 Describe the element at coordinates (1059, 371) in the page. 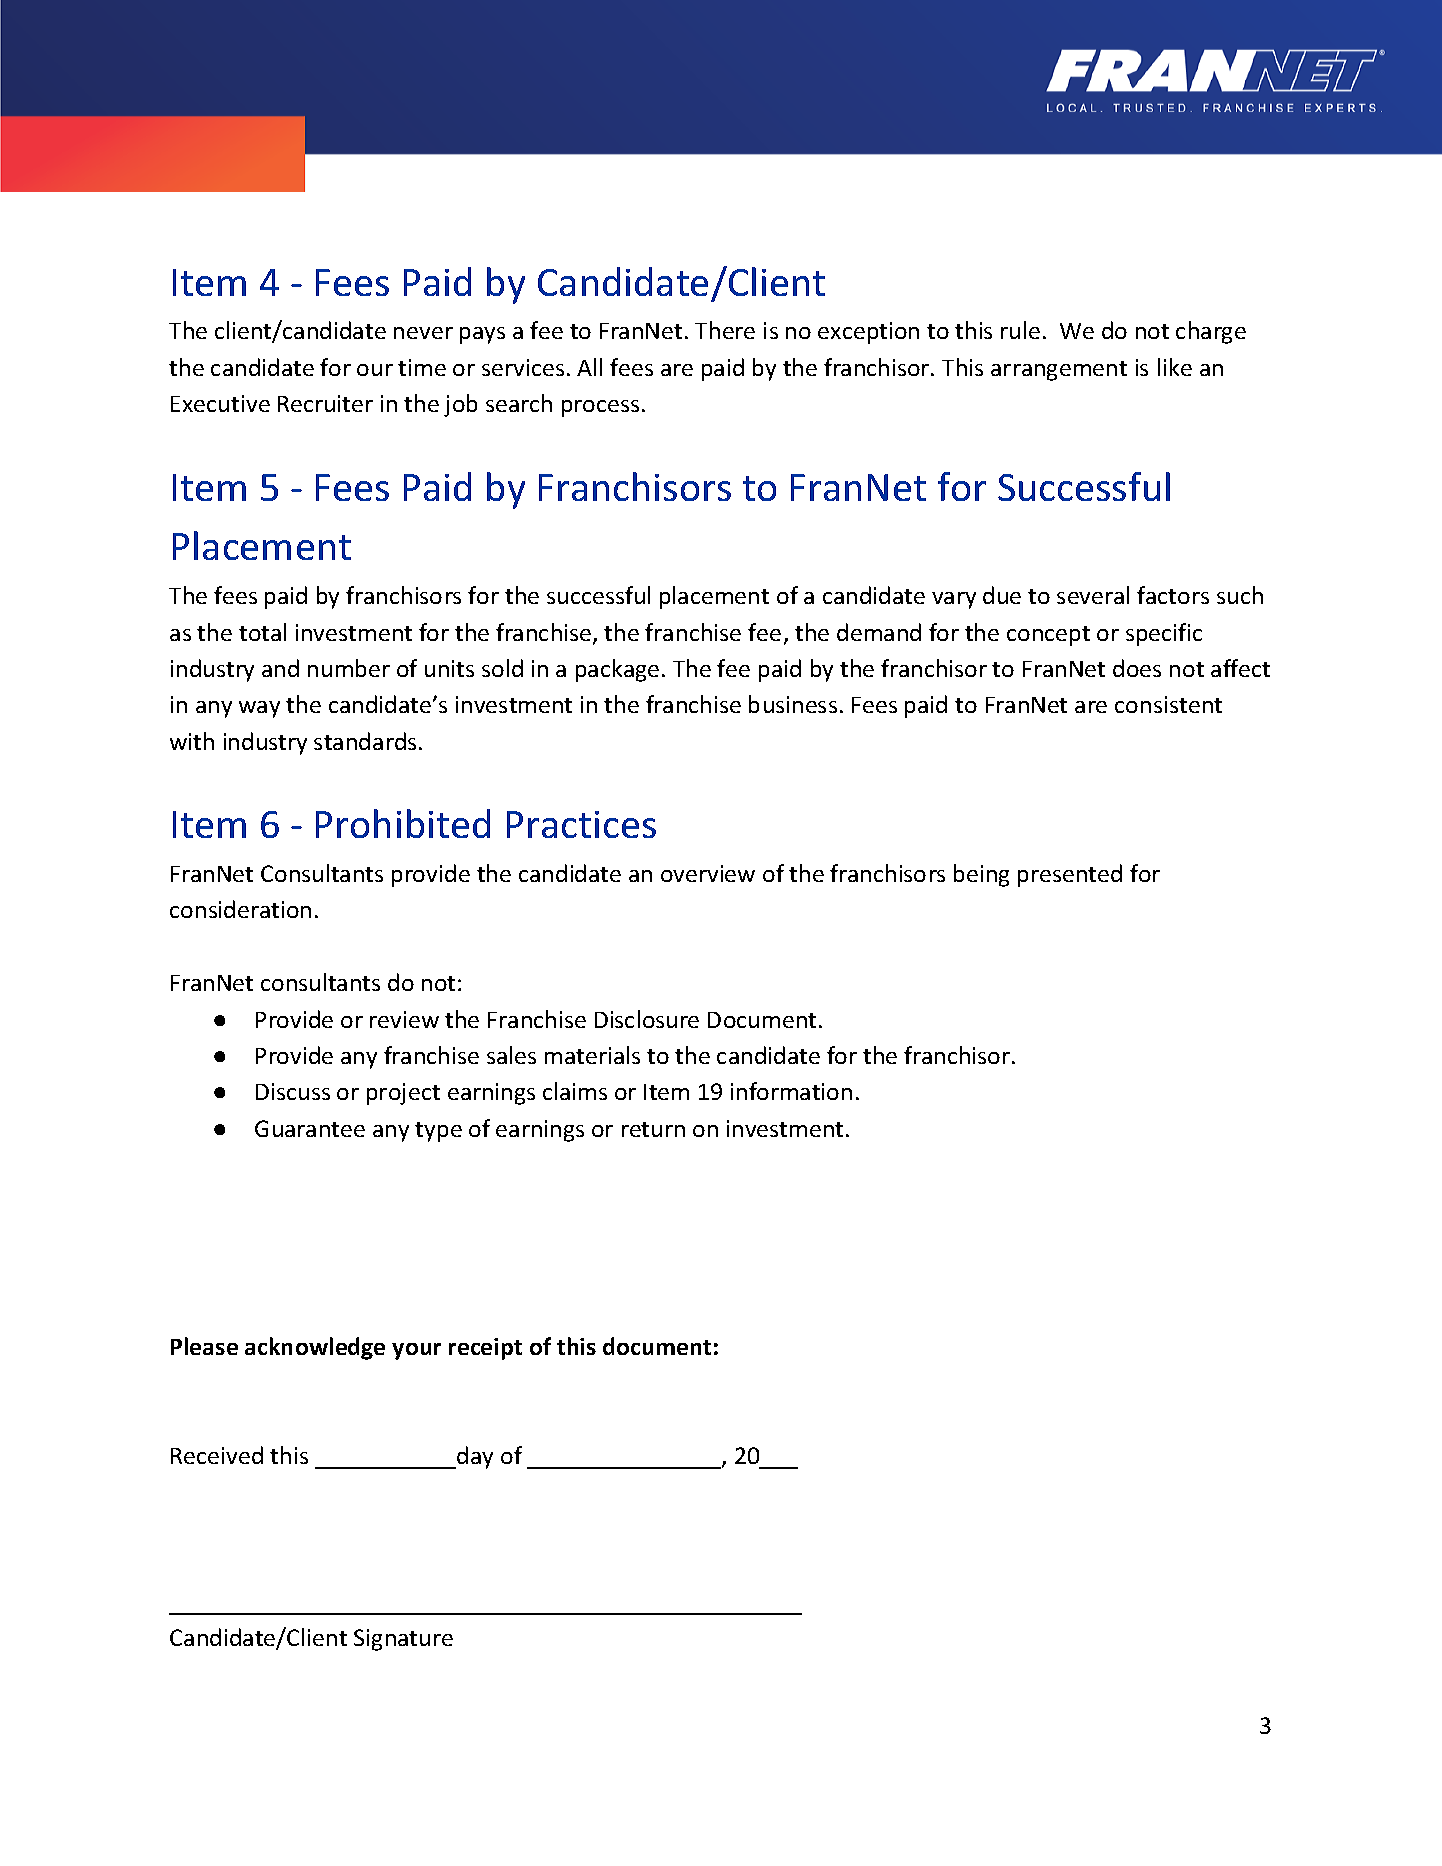

I see `arrangement` at that location.
